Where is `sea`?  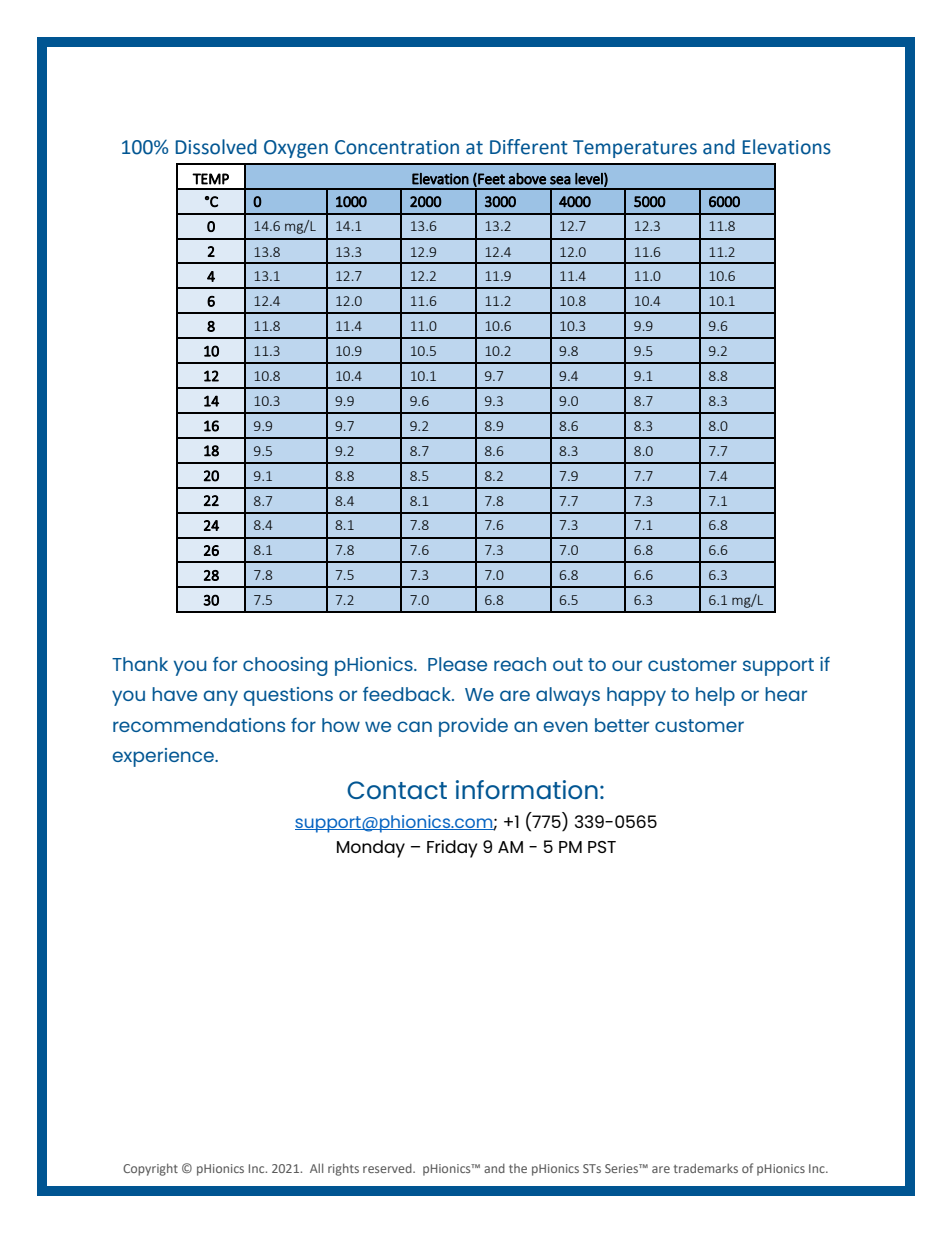
sea is located at coordinates (560, 180).
